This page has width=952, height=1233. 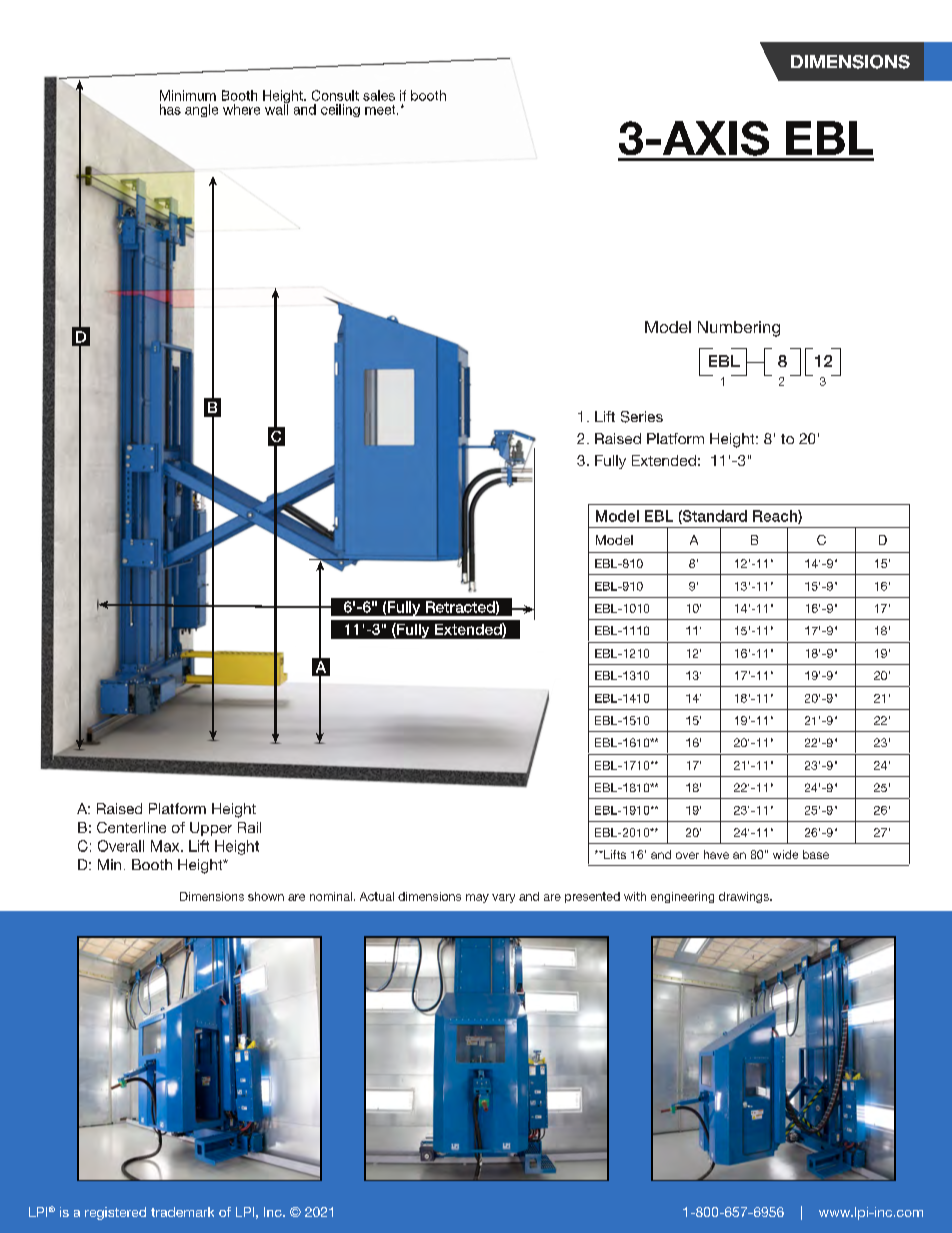 What do you see at coordinates (201, 110) in the page?
I see `angle` at bounding box center [201, 110].
